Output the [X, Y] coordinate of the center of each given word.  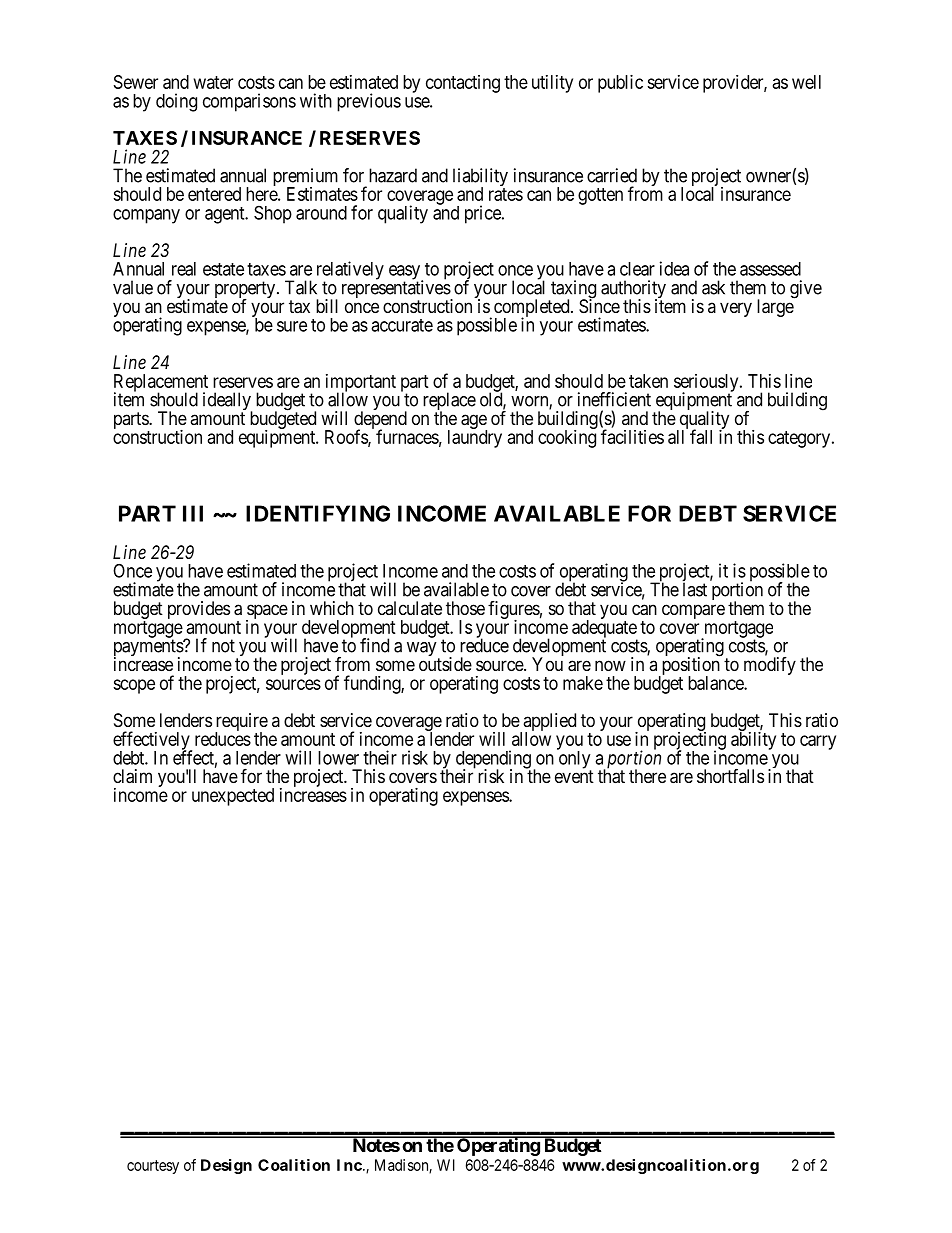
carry [818, 742]
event [574, 776]
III [193, 513]
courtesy [153, 1167]
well [806, 82]
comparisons [249, 102]
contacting [463, 84]
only [574, 760]
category [800, 439]
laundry [475, 438]
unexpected [233, 797]
